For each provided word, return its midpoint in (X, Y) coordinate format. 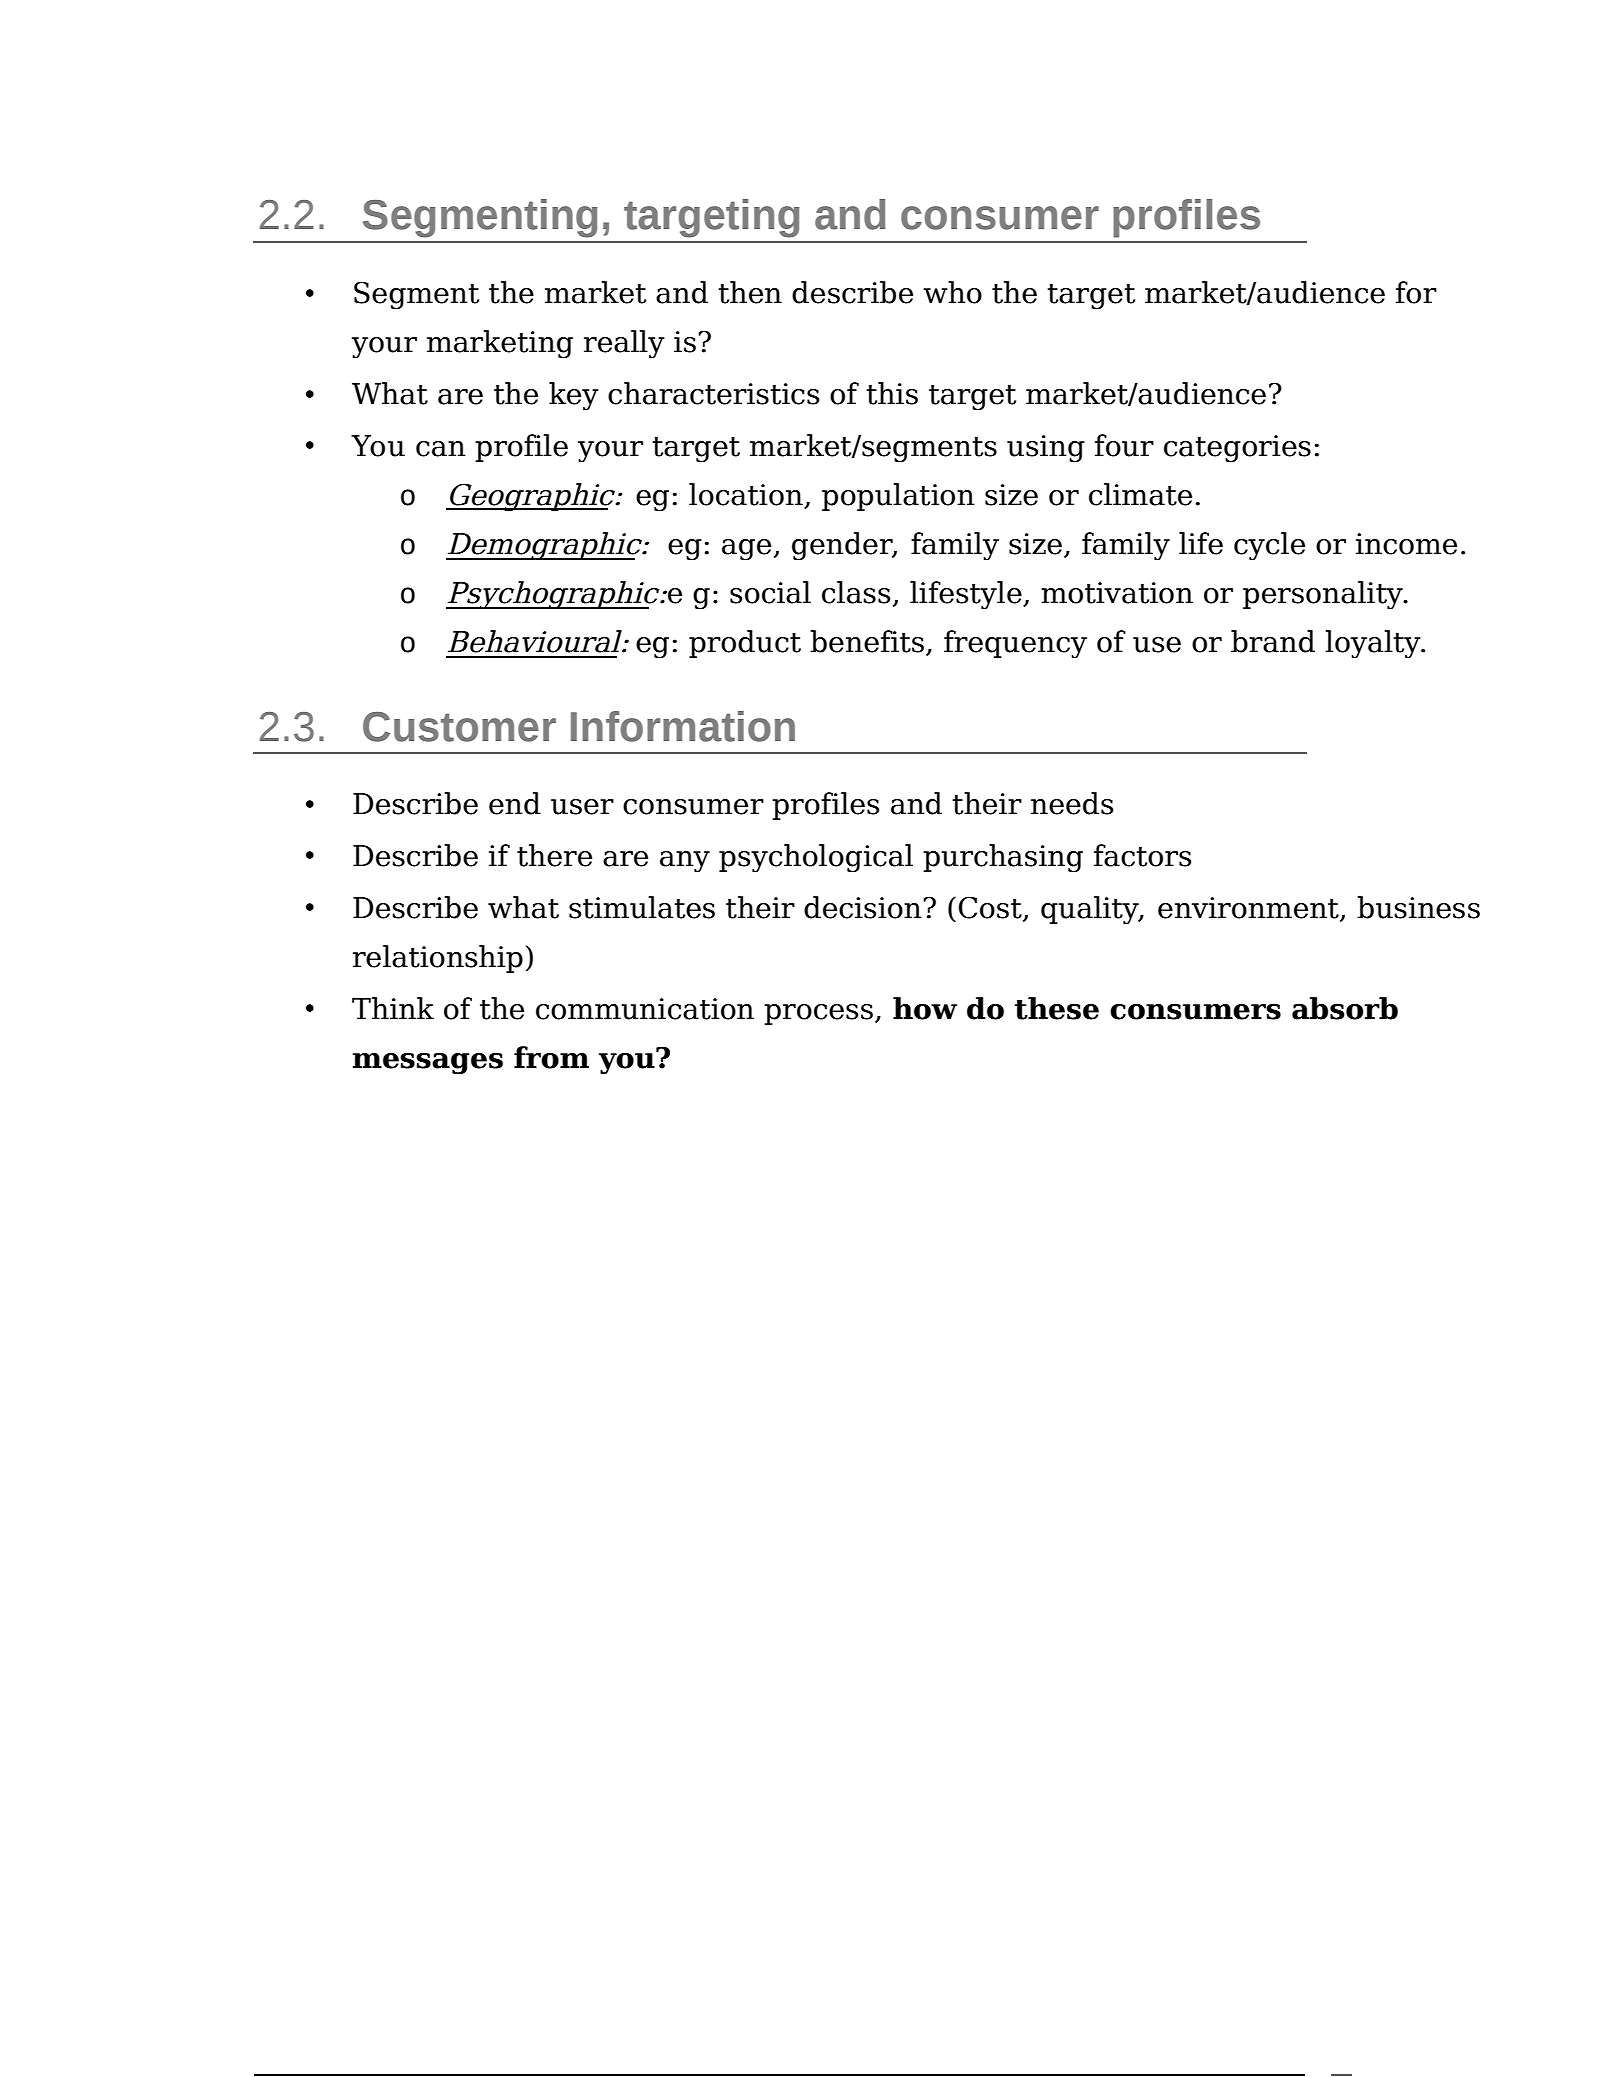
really (624, 344)
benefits (867, 641)
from (551, 1057)
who (952, 292)
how (925, 1008)
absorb (1345, 1008)
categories (1237, 449)
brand (1273, 641)
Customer (459, 727)
